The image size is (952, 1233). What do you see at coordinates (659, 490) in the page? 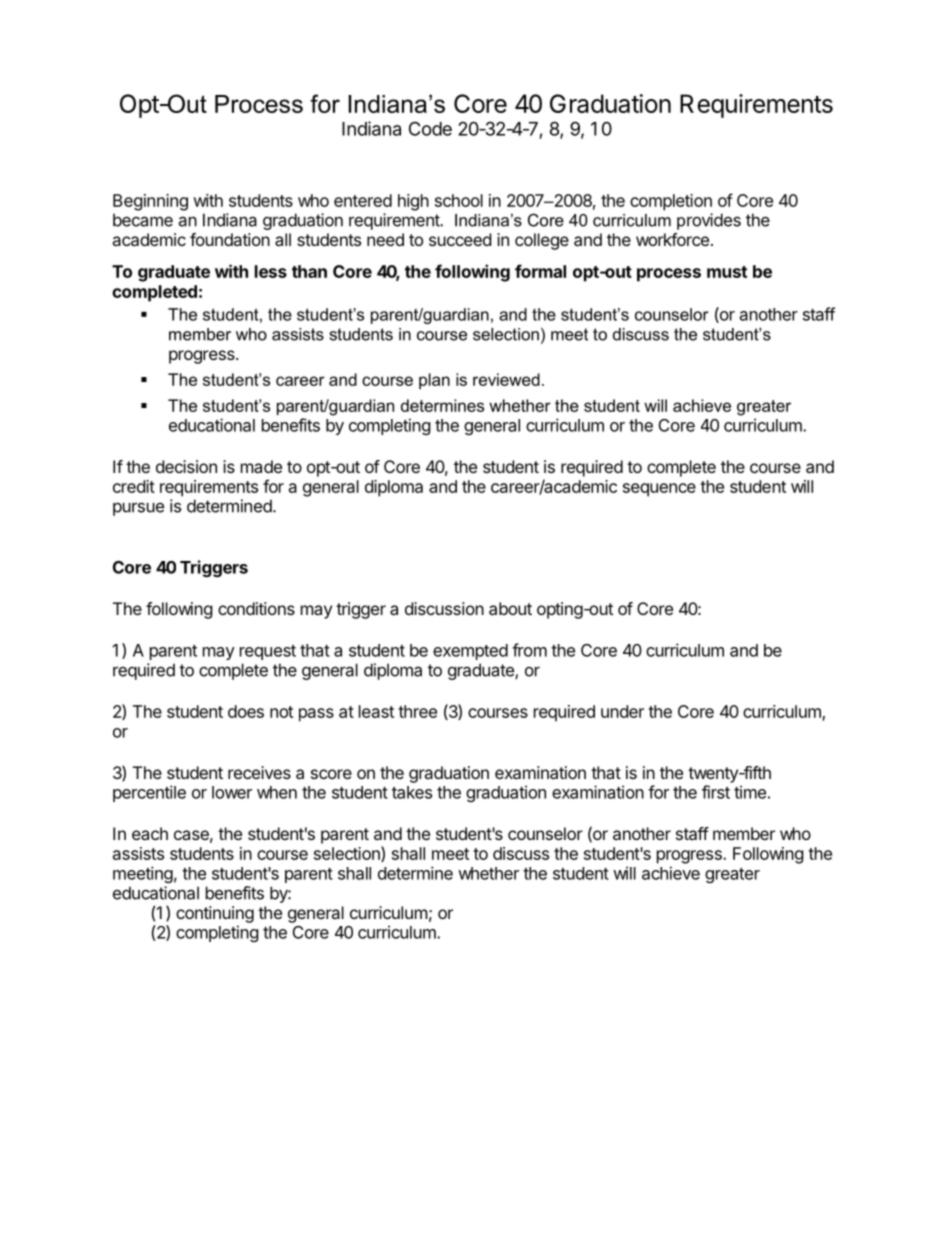
I see `sequence` at bounding box center [659, 490].
